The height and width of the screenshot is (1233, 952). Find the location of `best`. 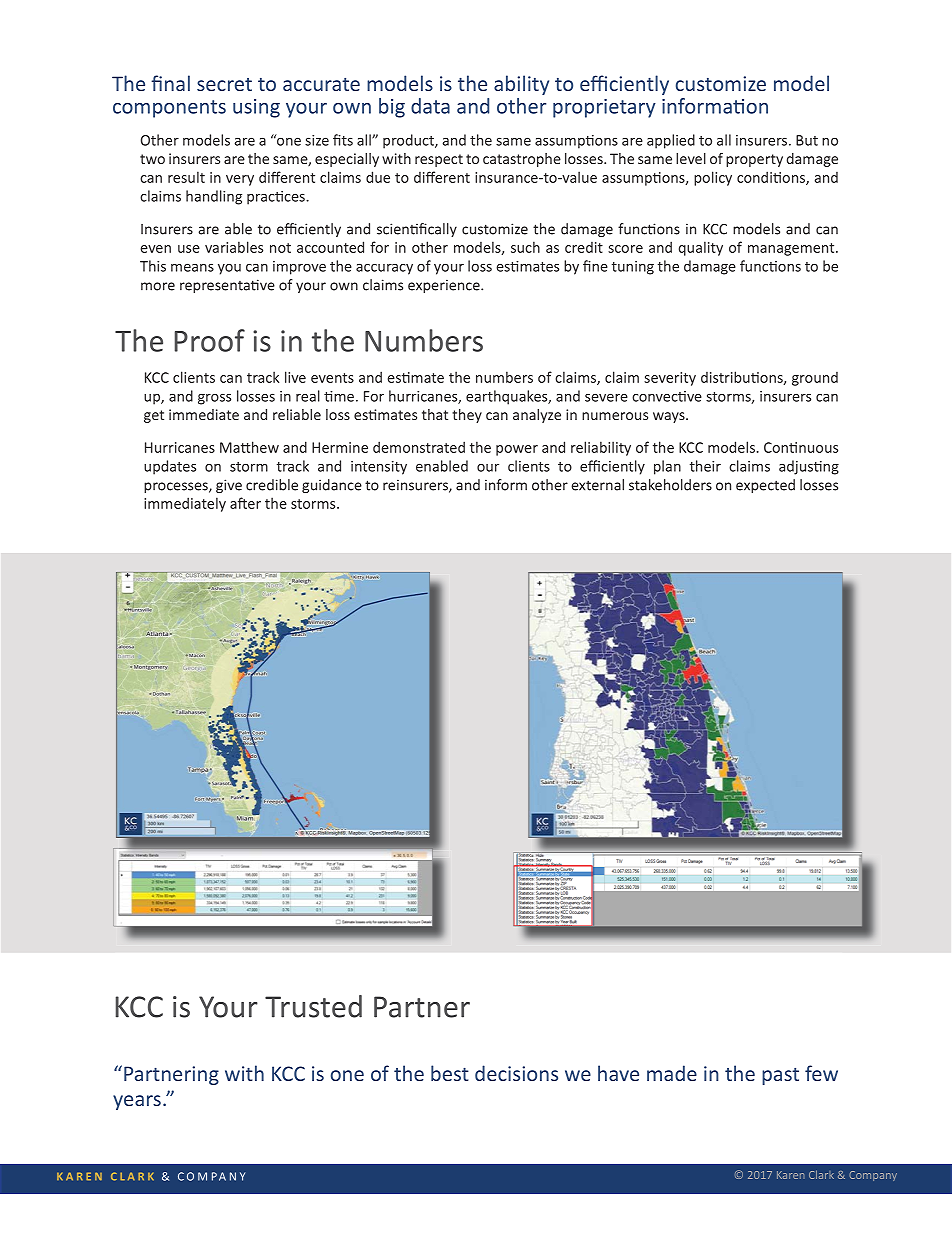

best is located at coordinates (450, 1073).
